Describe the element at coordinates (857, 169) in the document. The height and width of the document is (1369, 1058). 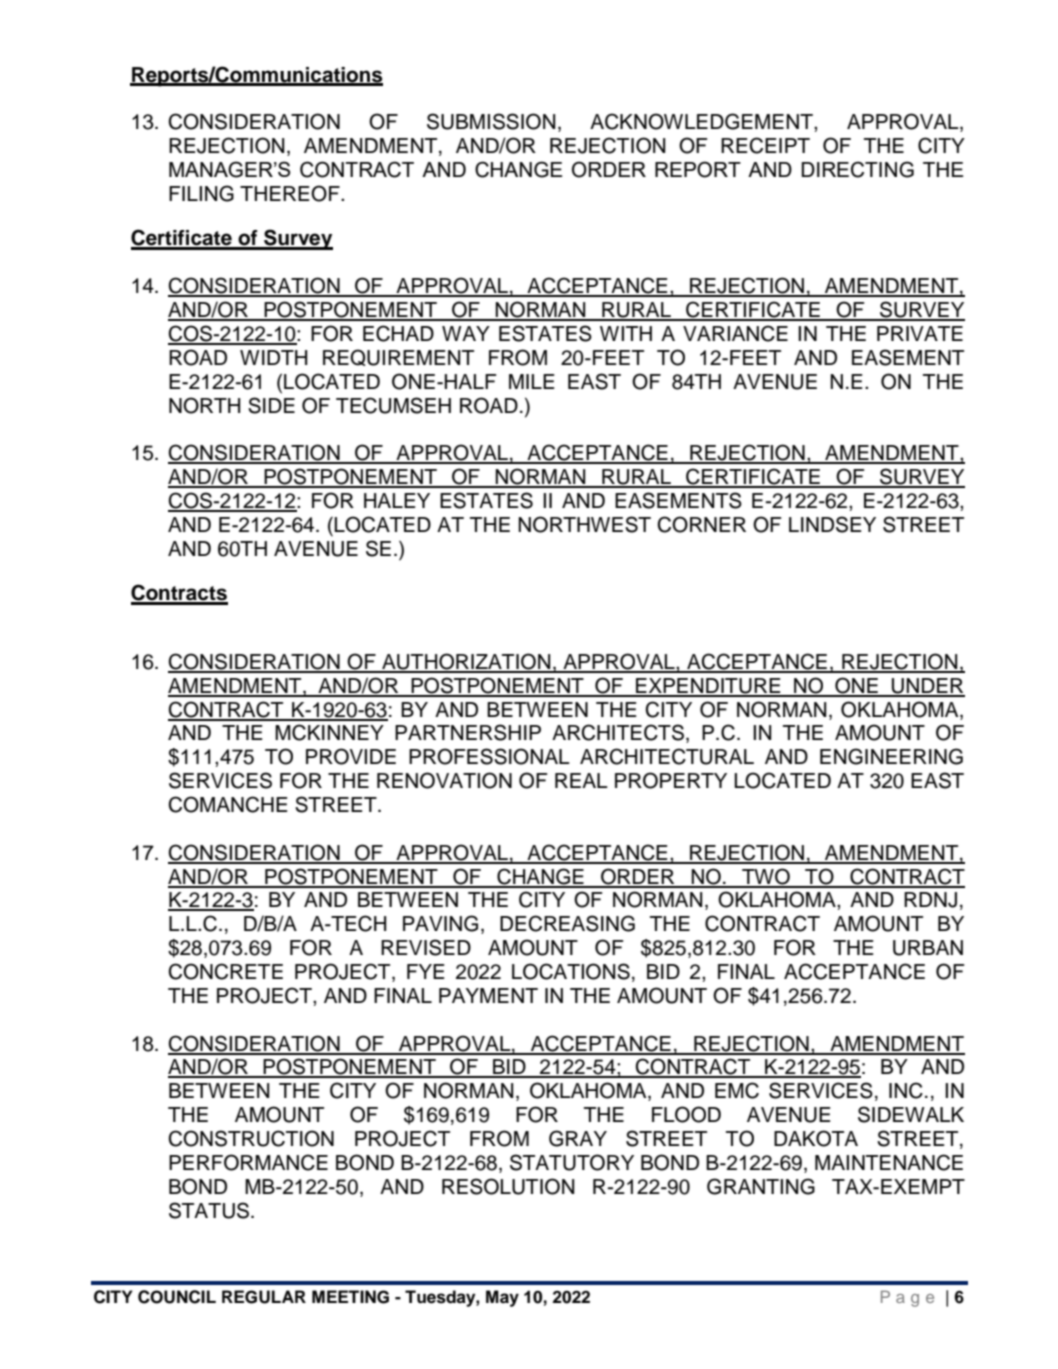
I see `DIRECTING` at that location.
